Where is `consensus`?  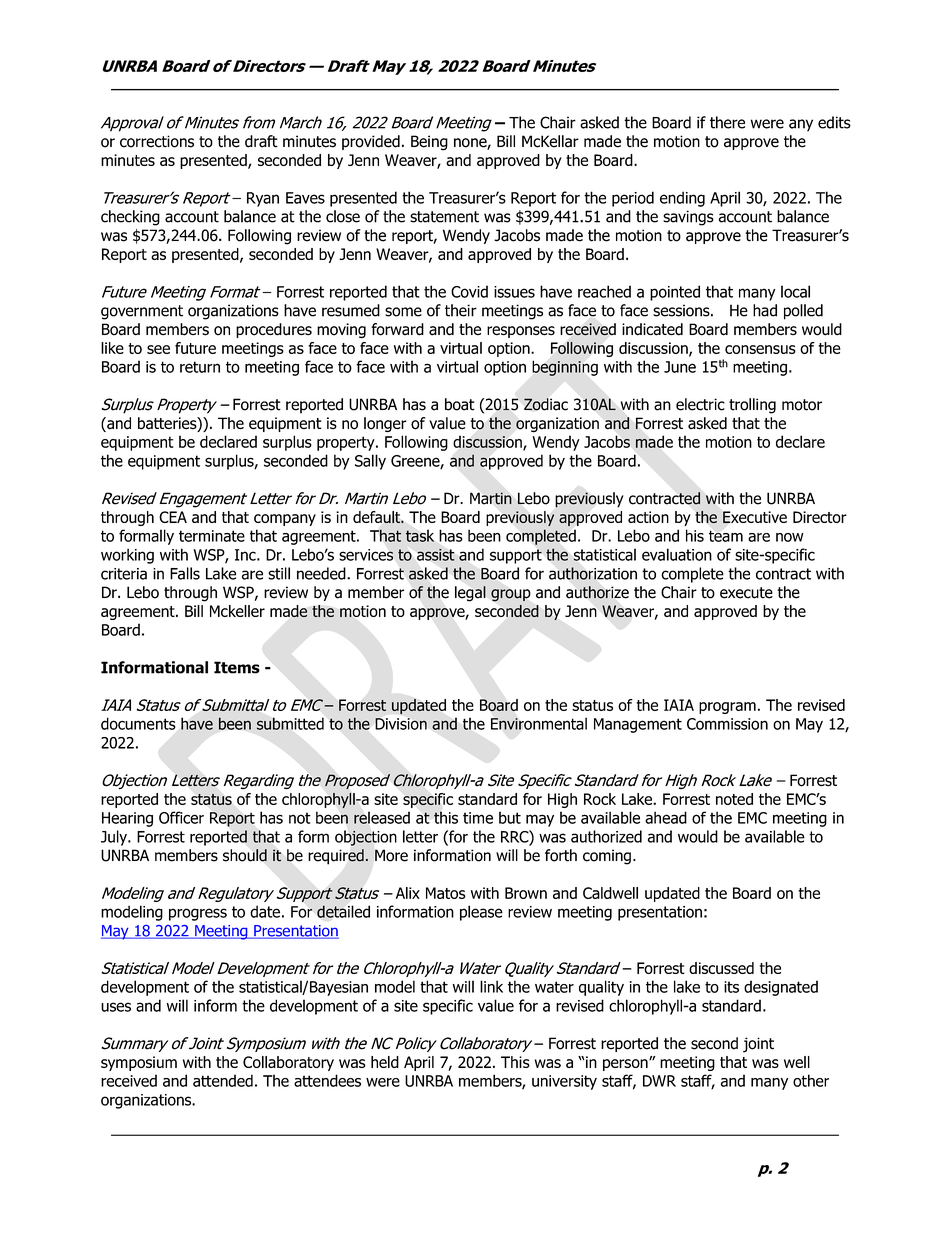 consensus is located at coordinates (760, 349).
